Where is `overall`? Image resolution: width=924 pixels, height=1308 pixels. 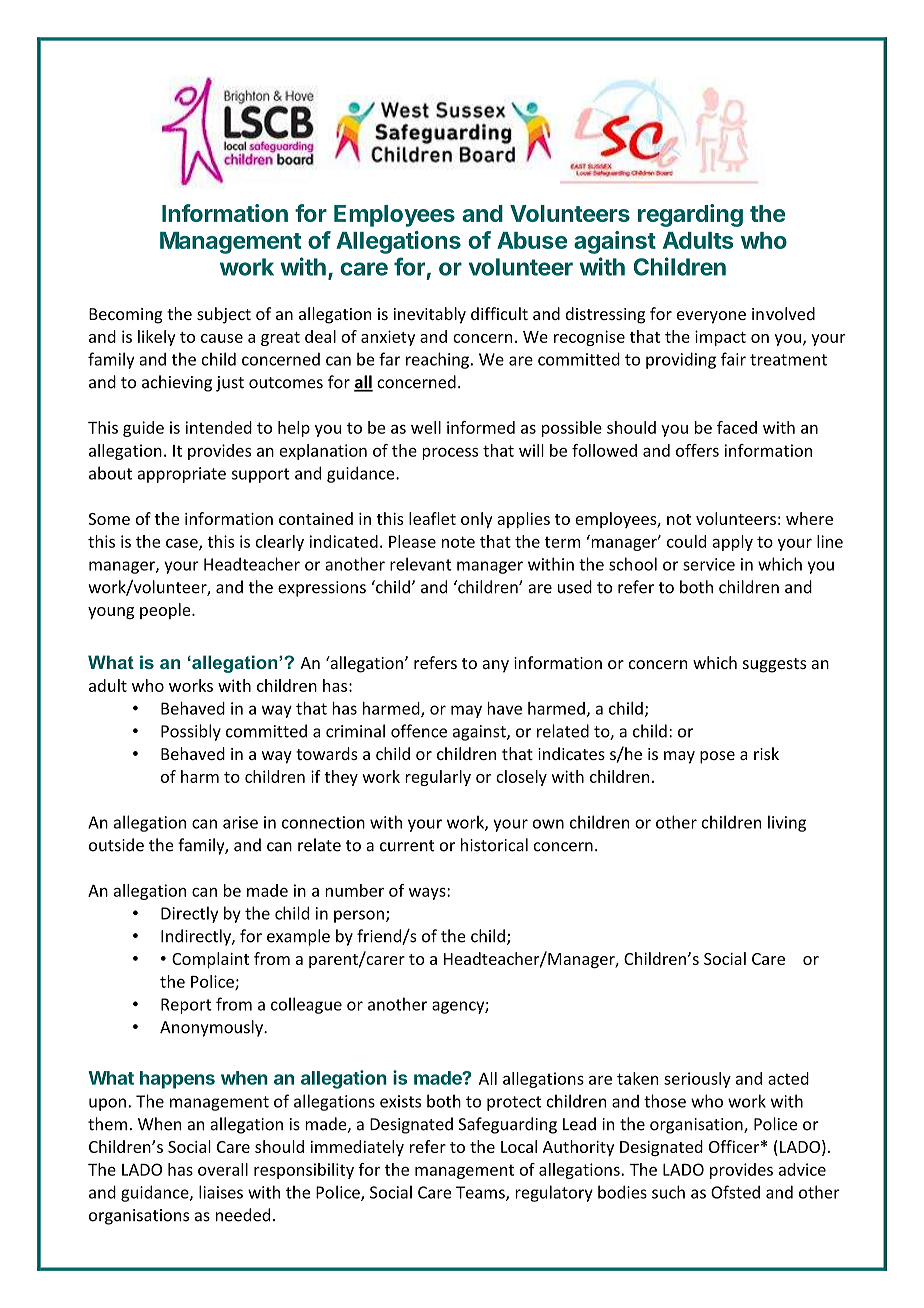 overall is located at coordinates (223, 1169).
